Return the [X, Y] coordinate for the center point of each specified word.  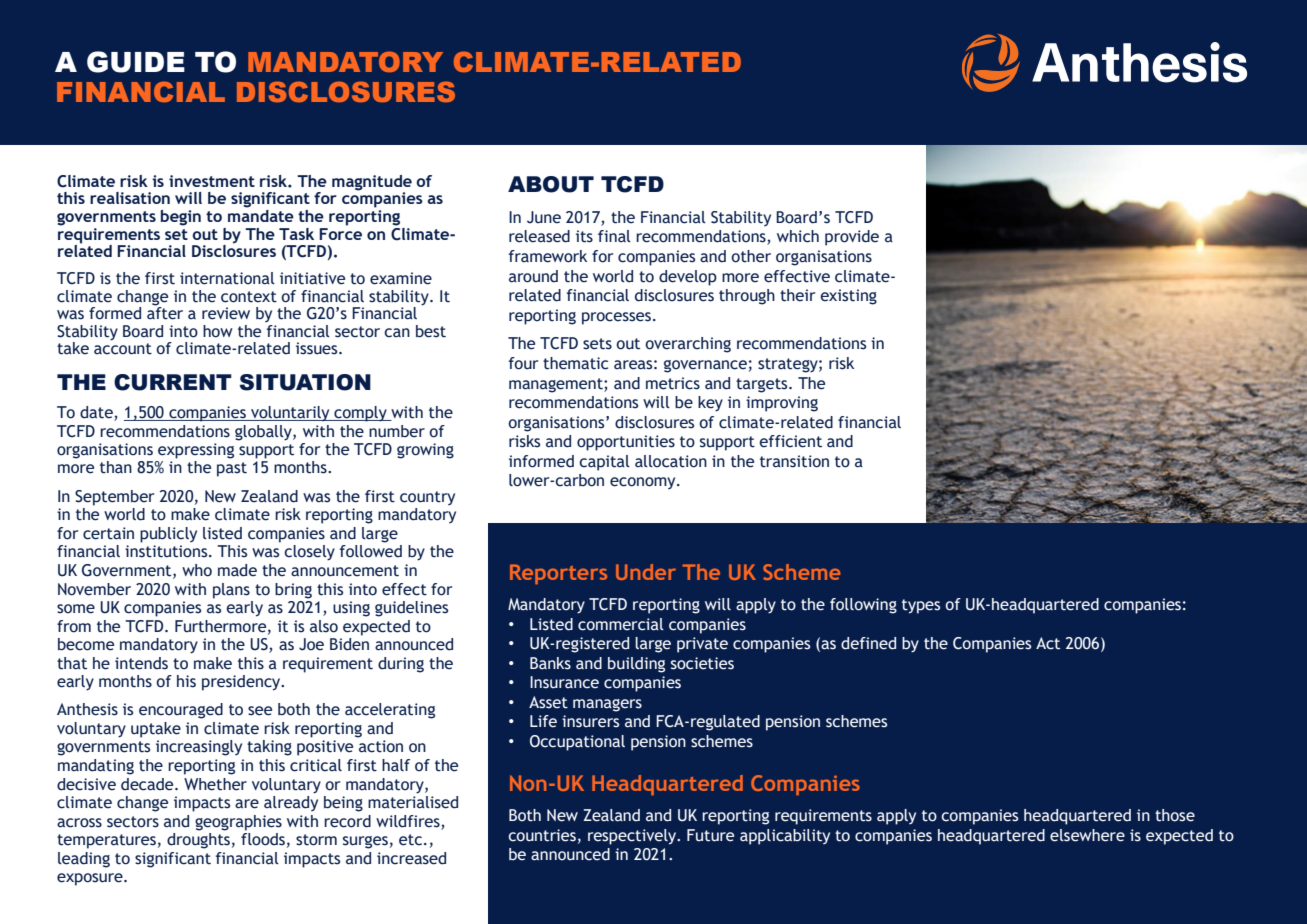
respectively [633, 837]
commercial [621, 624]
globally [264, 433]
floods [263, 839]
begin [181, 218]
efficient [790, 441]
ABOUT [551, 184]
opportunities [626, 443]
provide [852, 238]
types [921, 606]
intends [141, 663]
